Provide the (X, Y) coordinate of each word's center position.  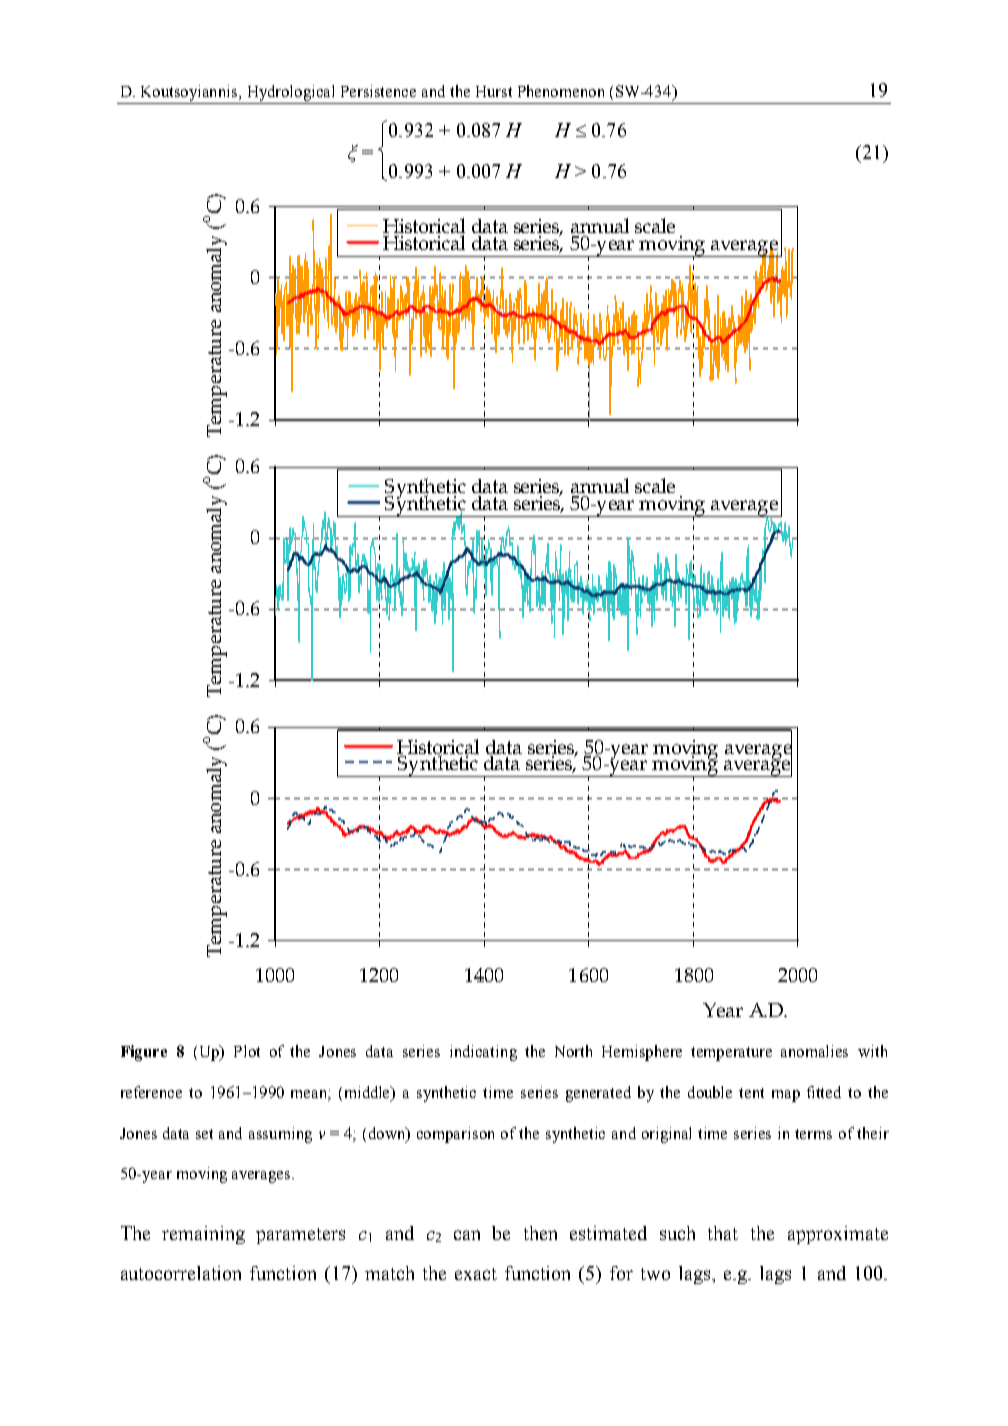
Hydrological (291, 93)
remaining (203, 1235)
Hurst (494, 91)
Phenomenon (561, 91)
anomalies (814, 1051)
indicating (483, 1053)
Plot (247, 1051)
